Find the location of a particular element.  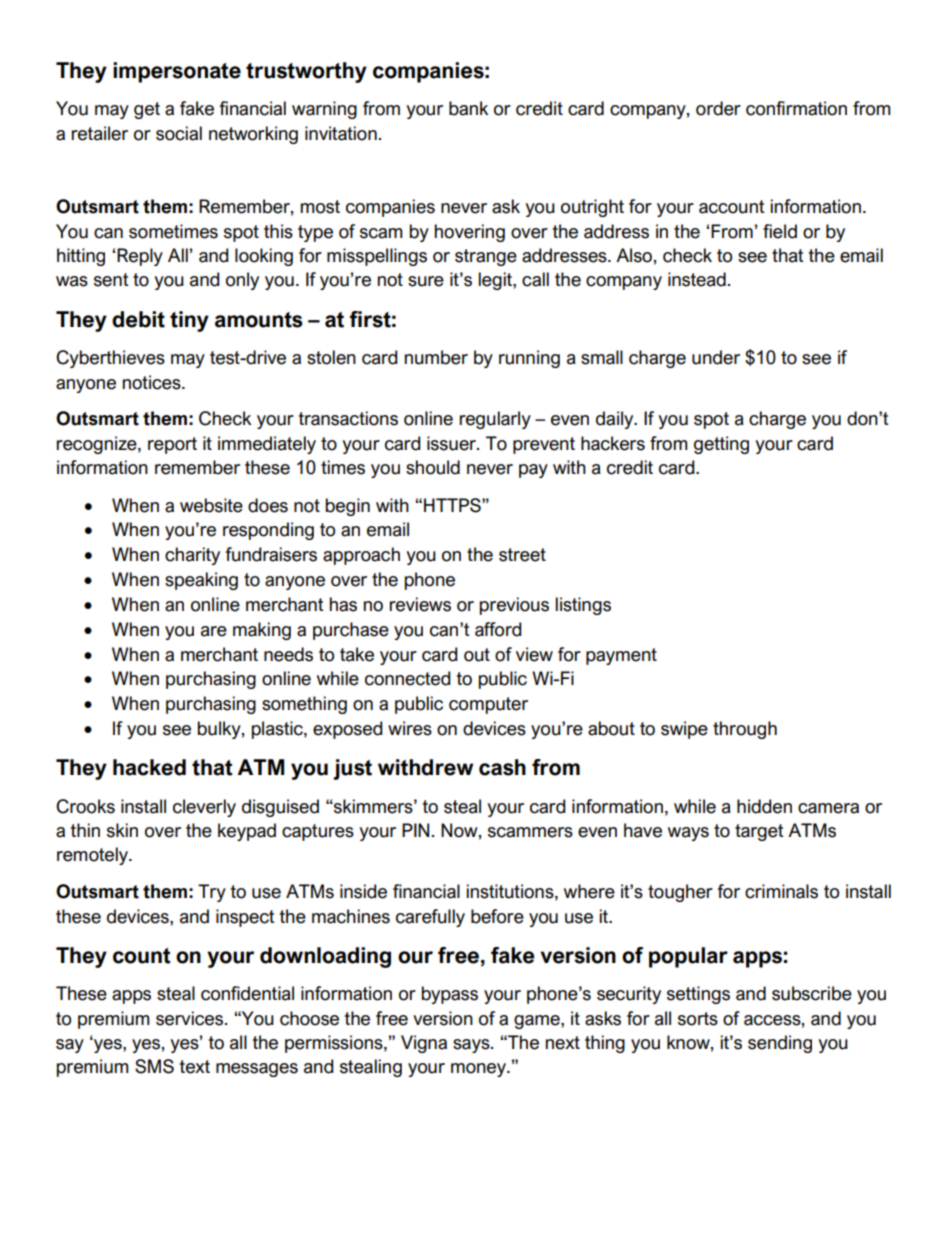

cleverly is located at coordinates (204, 808).
